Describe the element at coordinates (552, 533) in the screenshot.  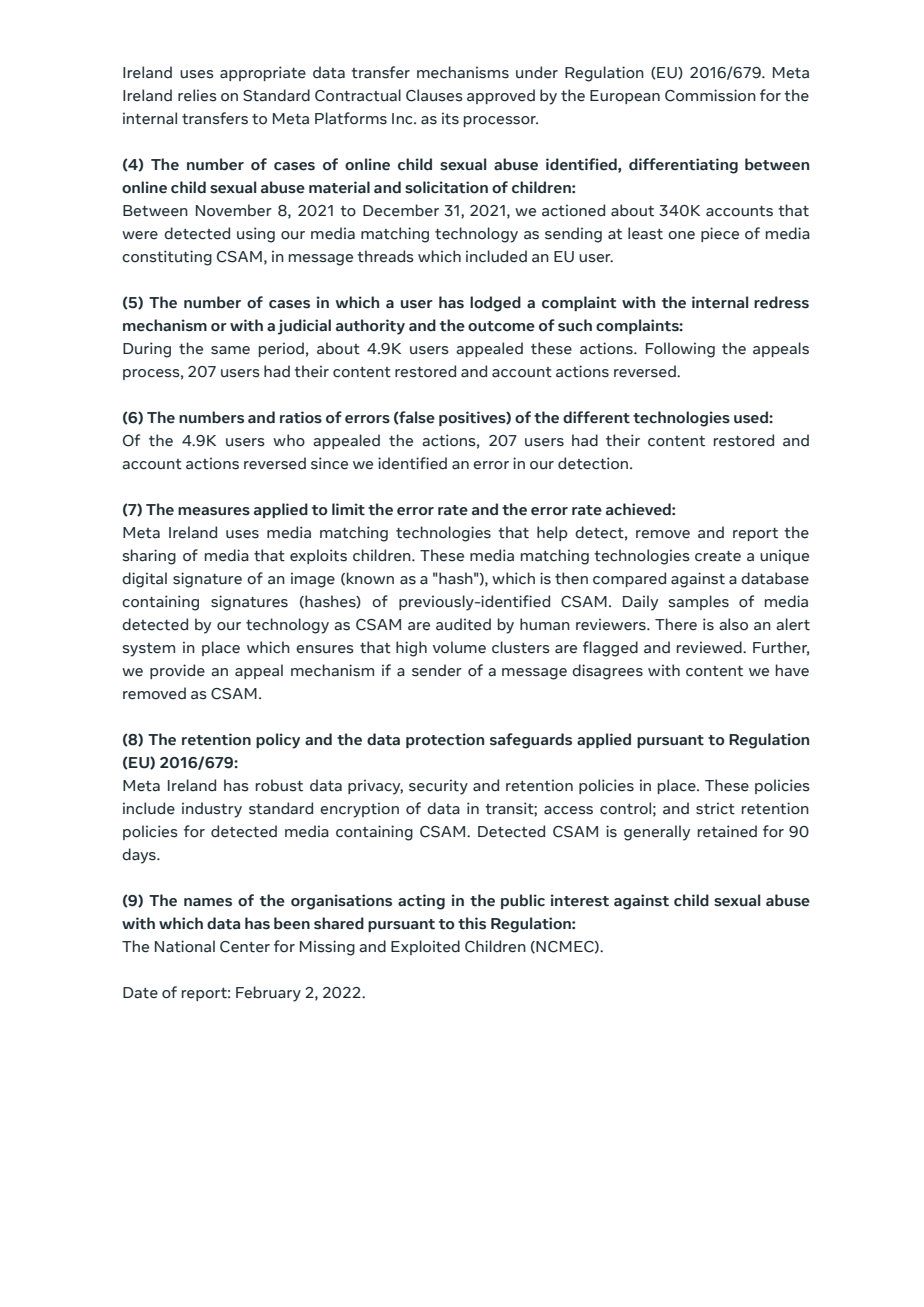
I see `help` at that location.
